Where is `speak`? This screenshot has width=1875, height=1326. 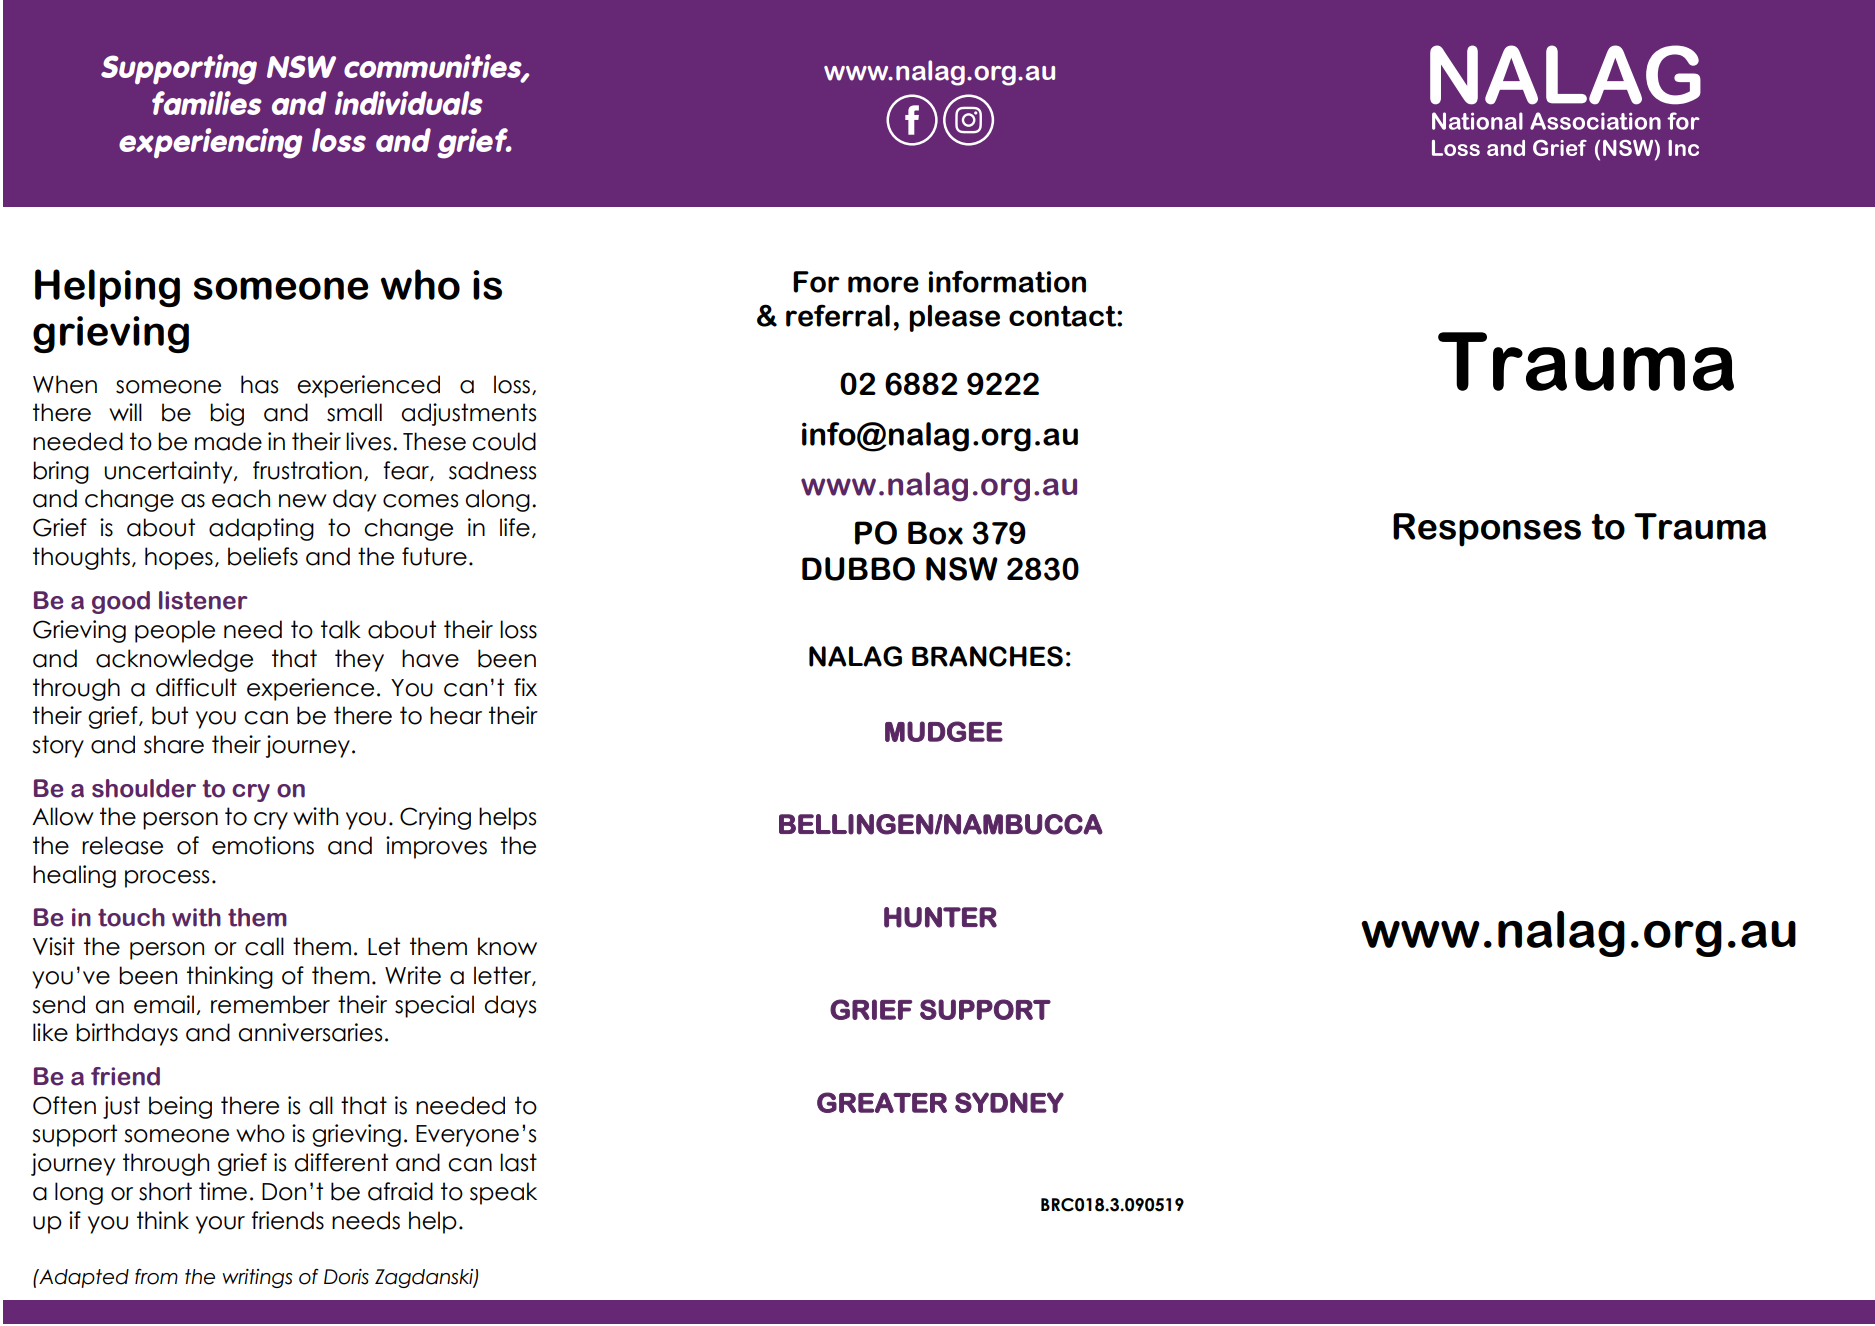
speak is located at coordinates (503, 1193).
